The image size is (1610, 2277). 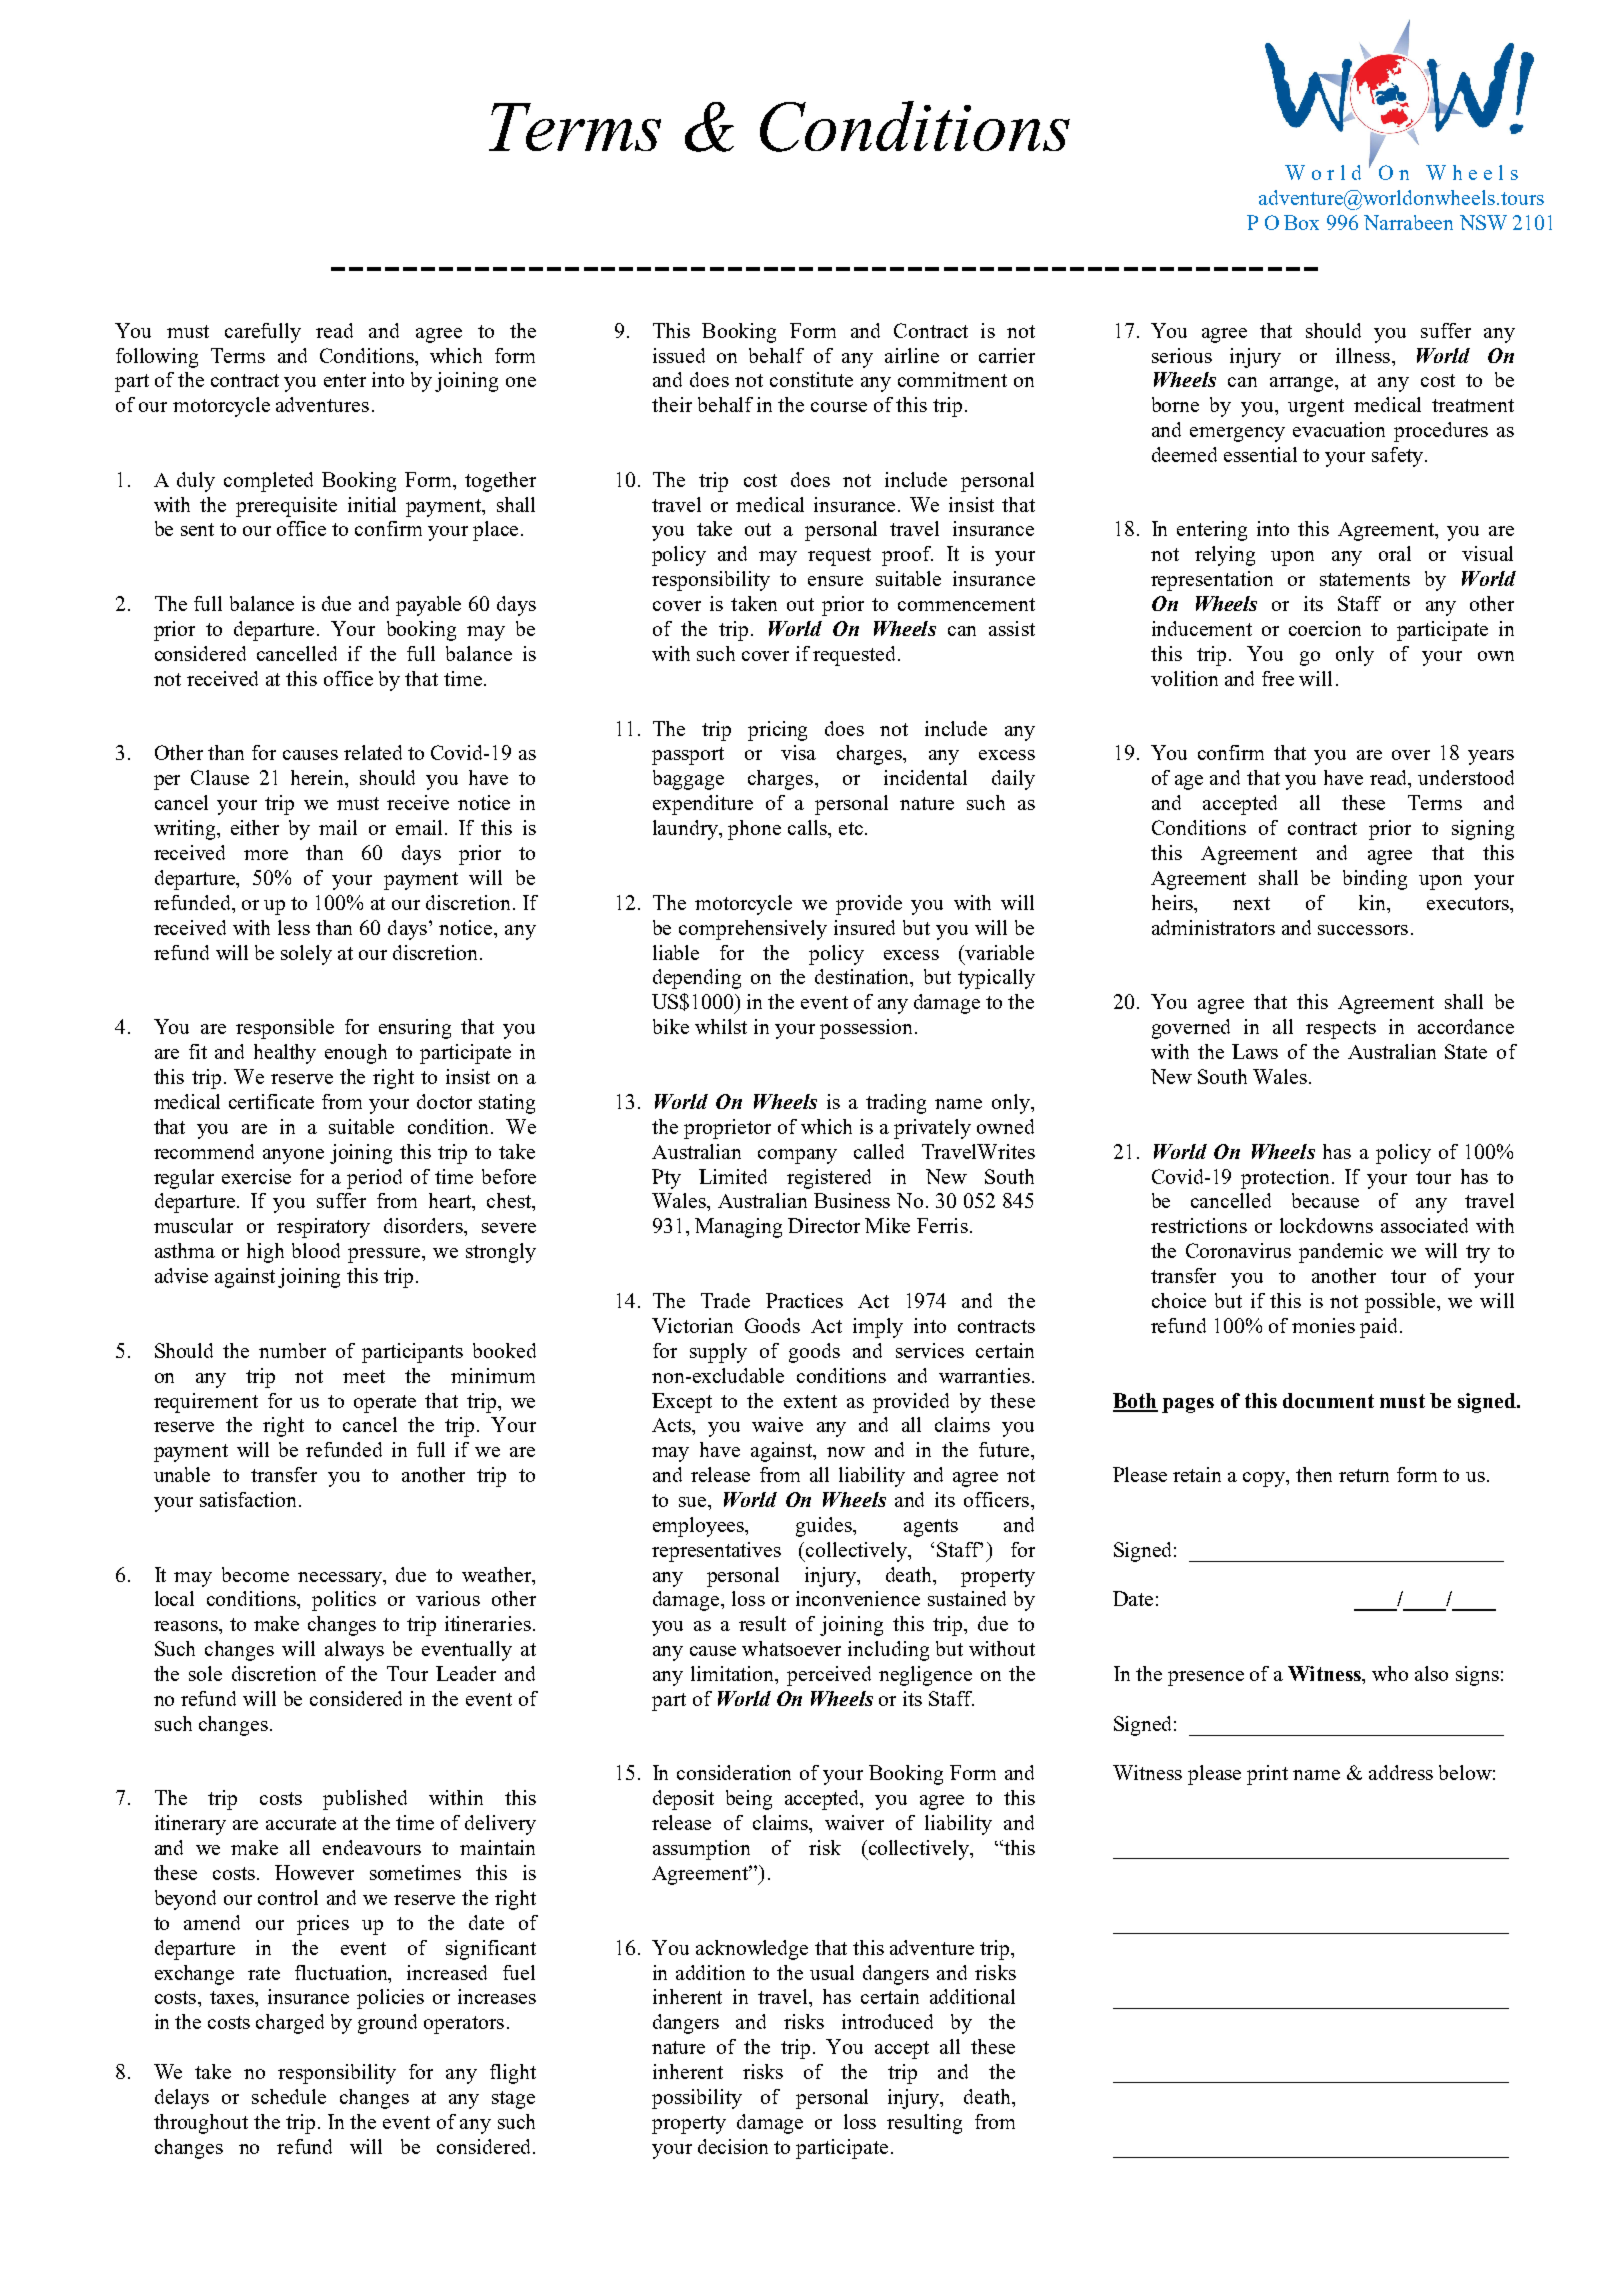 I want to click on protection, so click(x=1285, y=1179).
